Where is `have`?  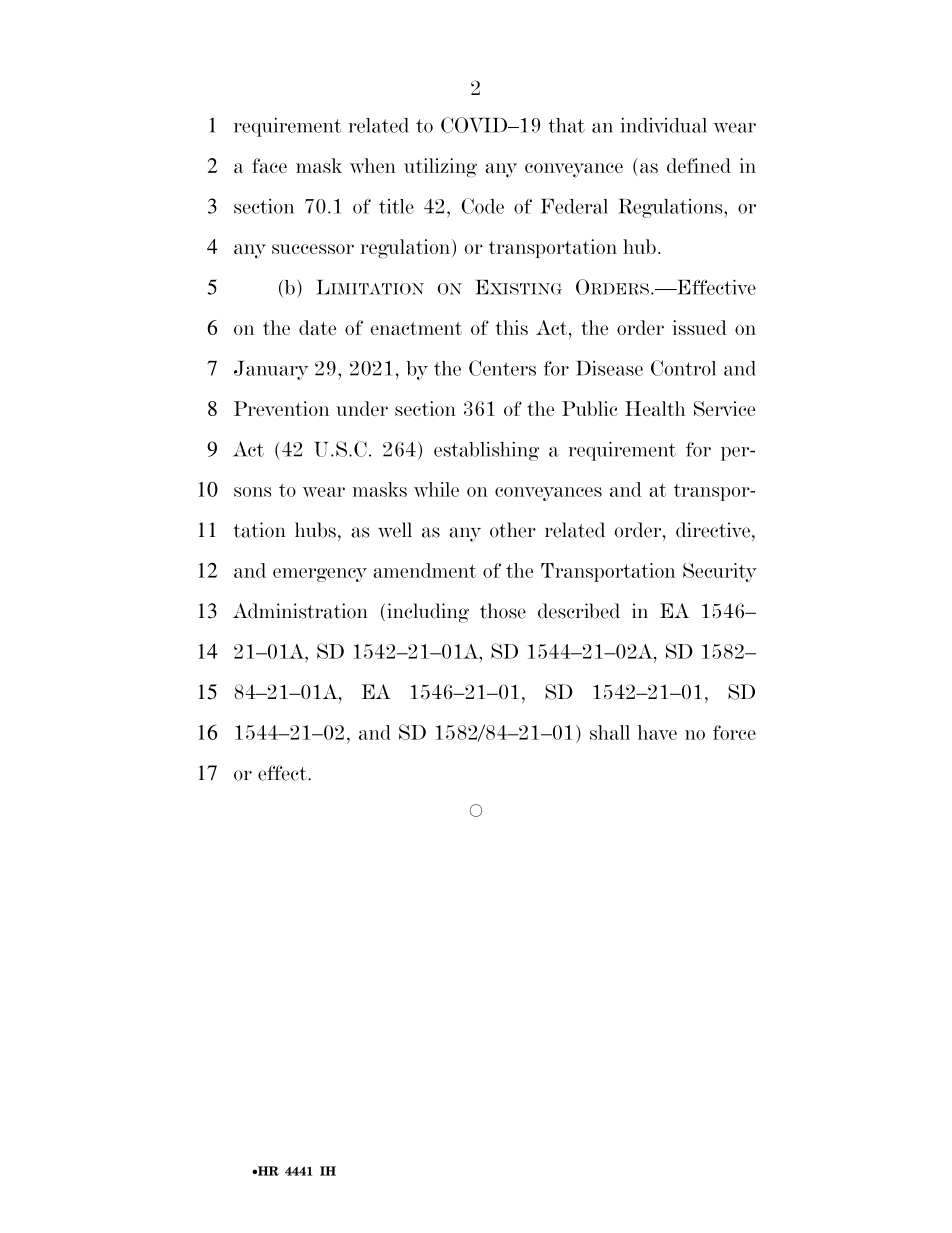
have is located at coordinates (657, 732).
